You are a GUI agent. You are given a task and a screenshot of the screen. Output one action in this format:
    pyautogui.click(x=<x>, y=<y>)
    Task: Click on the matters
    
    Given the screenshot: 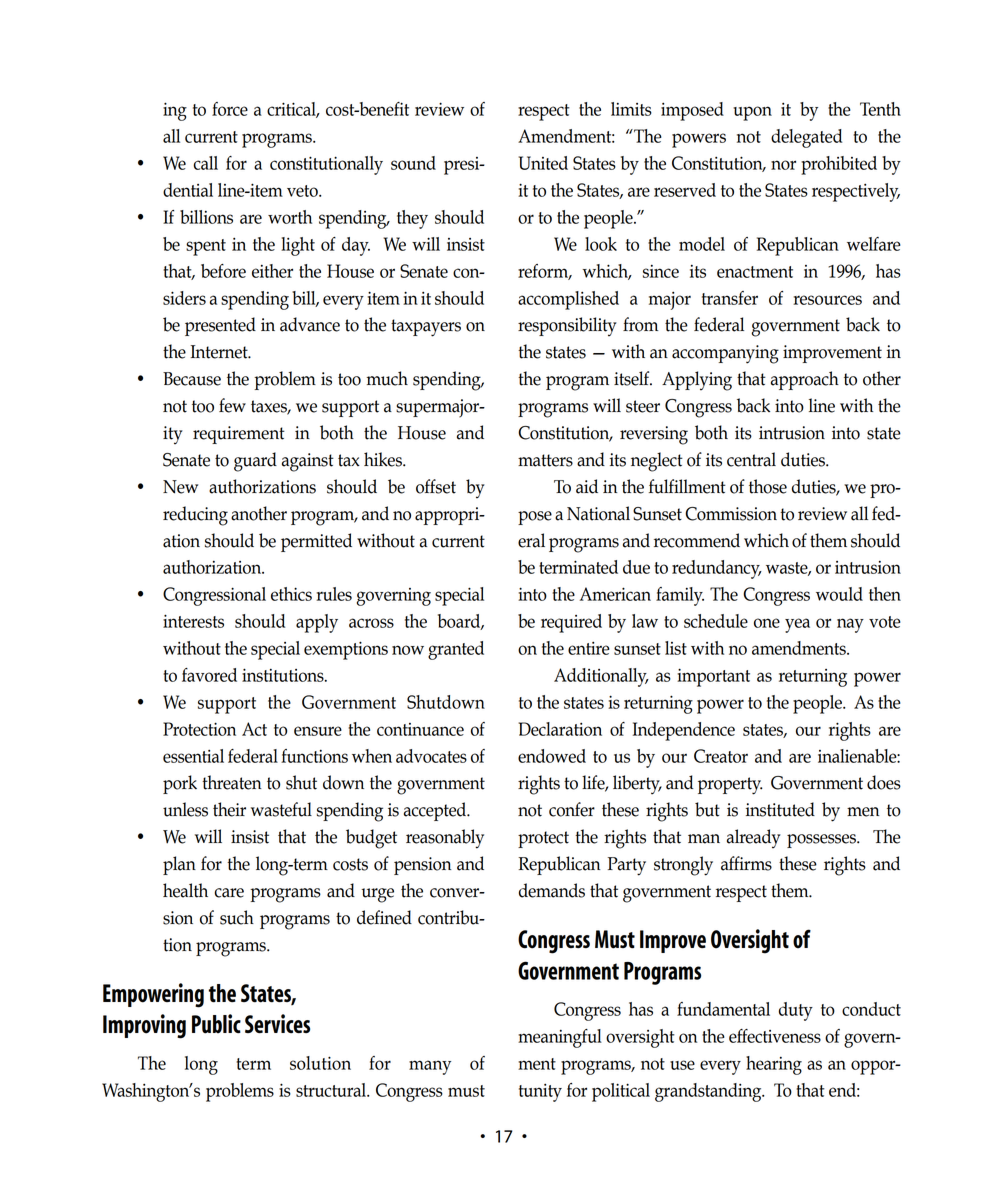 What is the action you would take?
    pyautogui.click(x=545, y=460)
